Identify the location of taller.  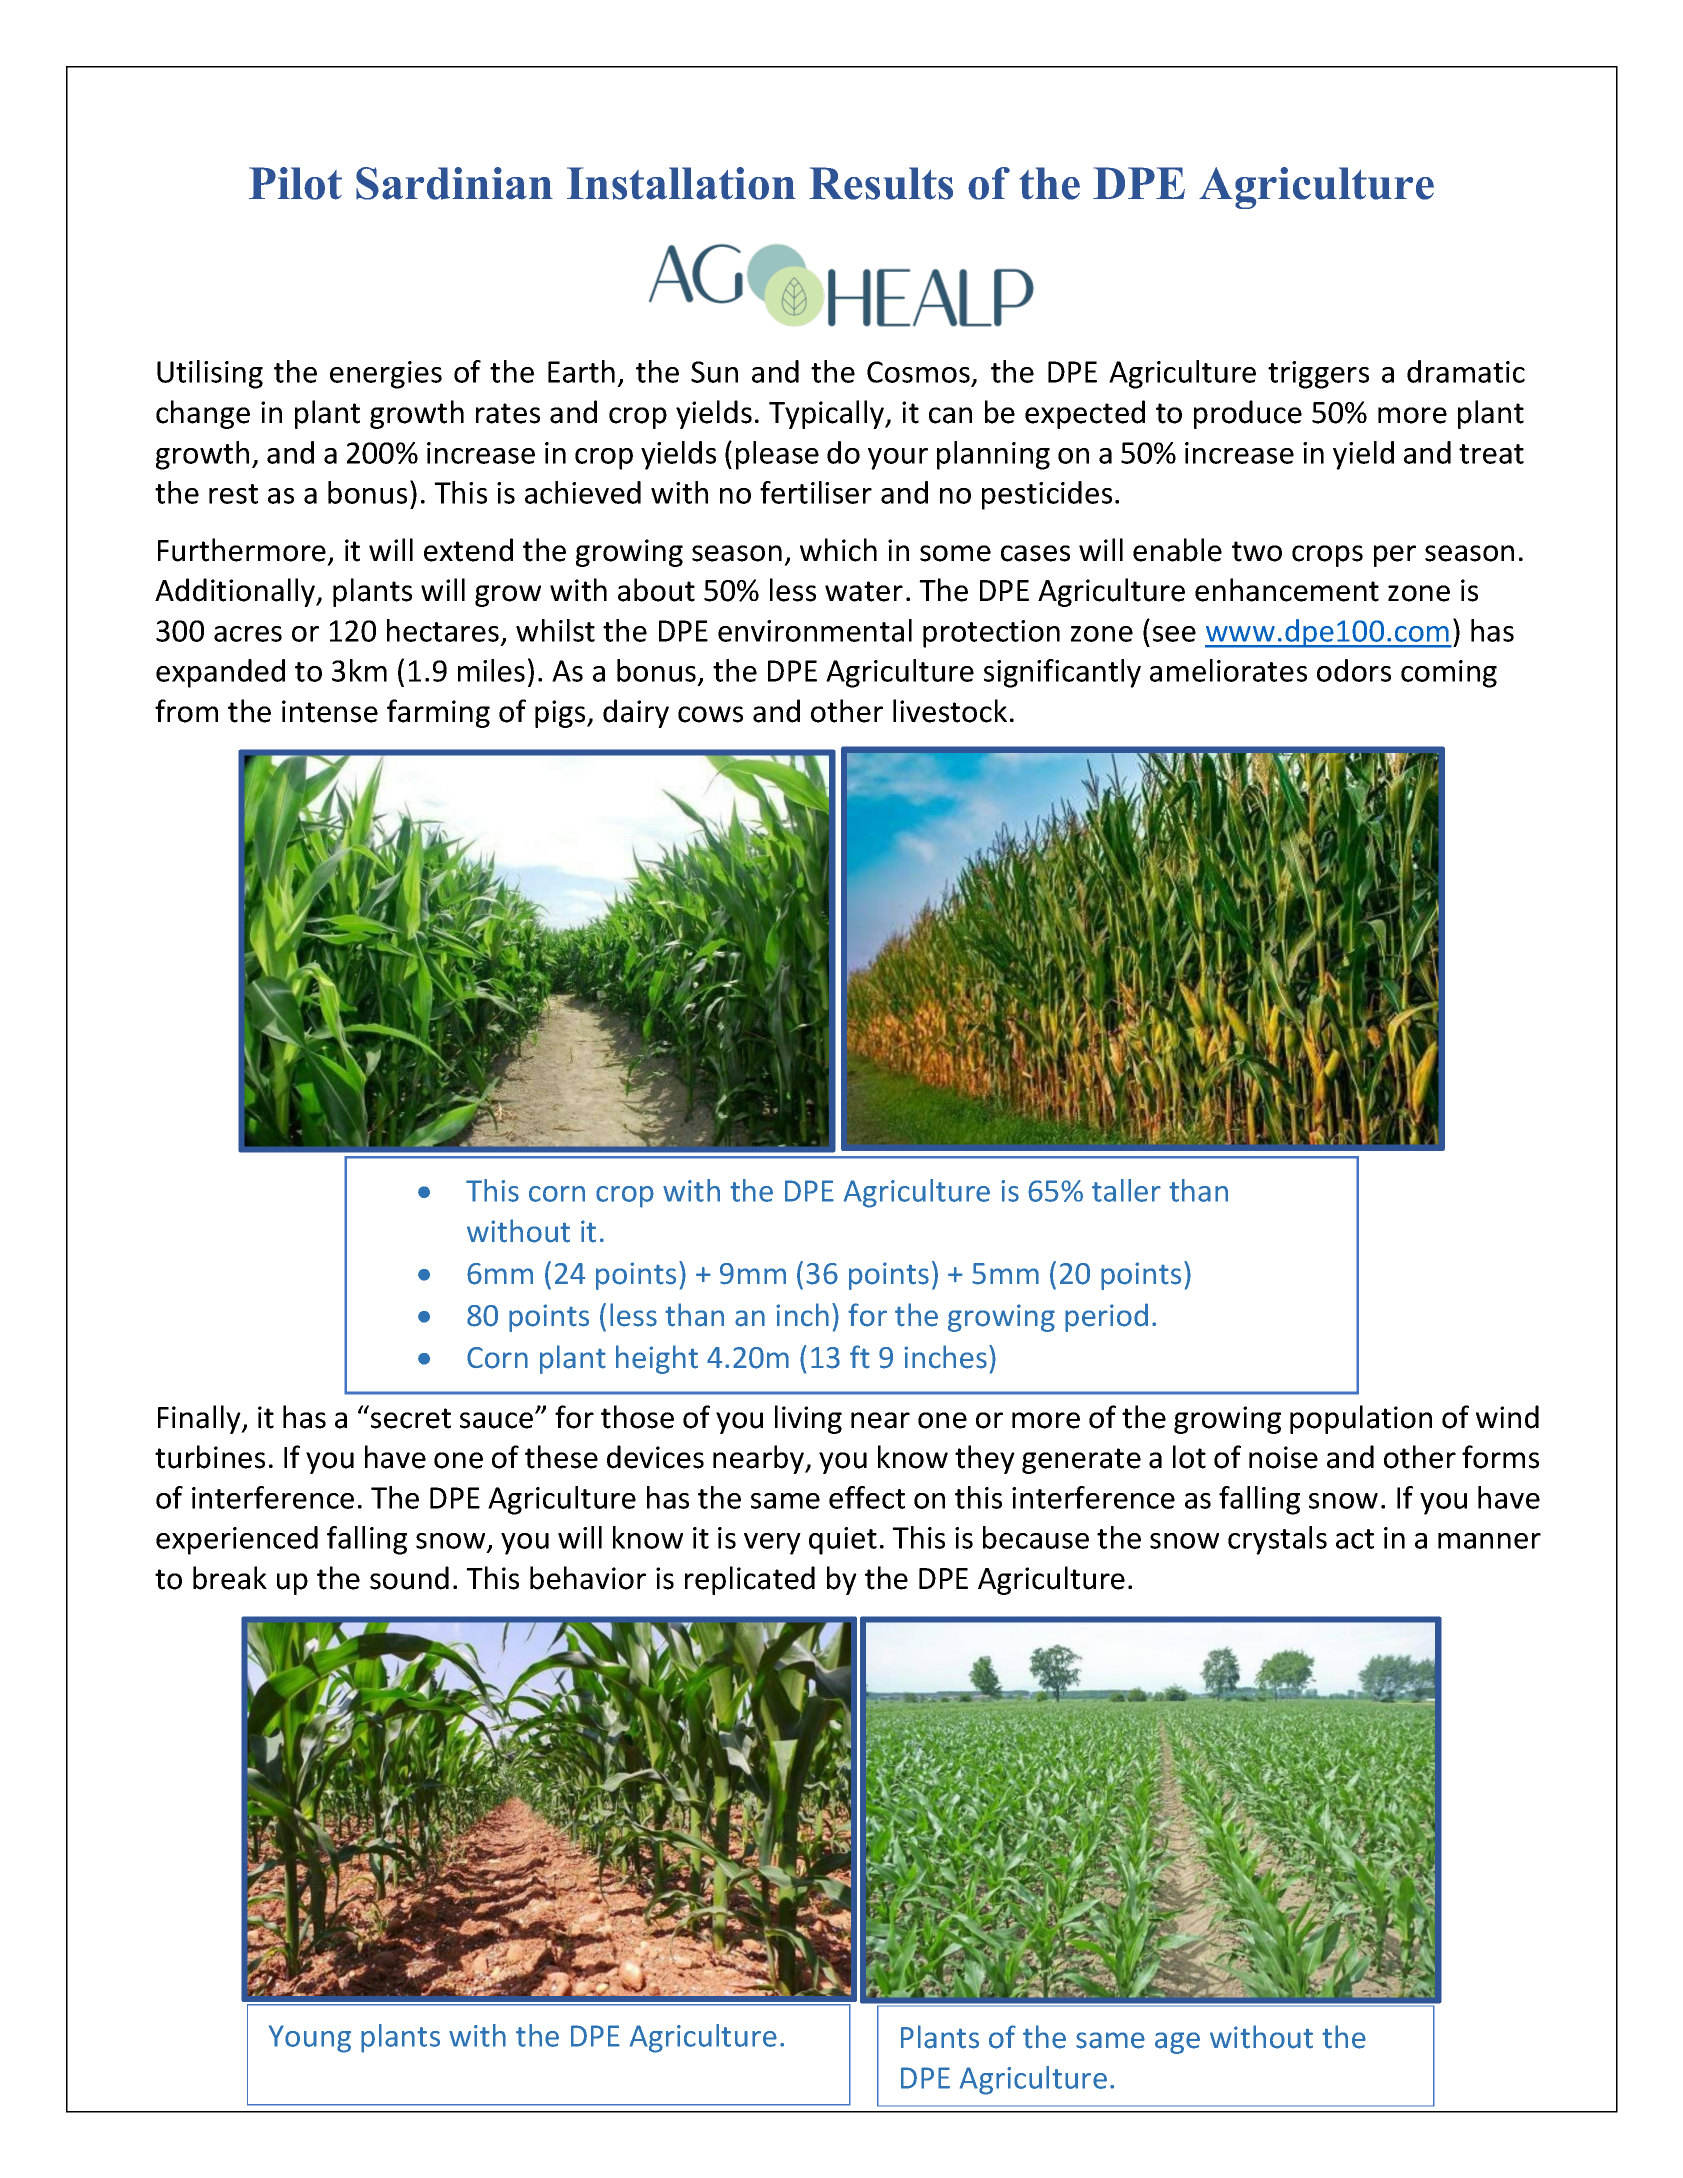
(1126, 1190).
